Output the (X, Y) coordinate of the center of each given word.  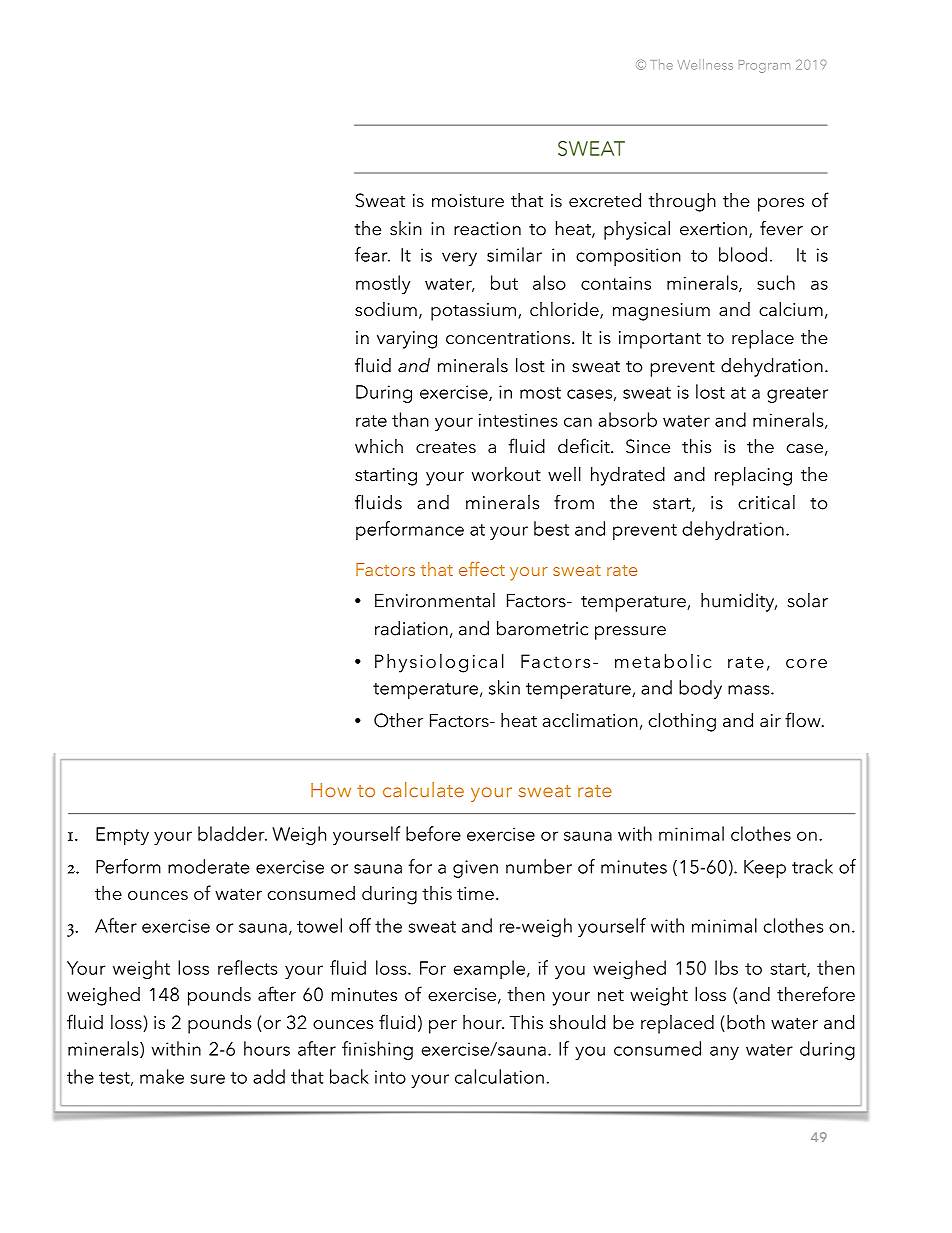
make (162, 1076)
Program (764, 66)
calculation (499, 1076)
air (770, 721)
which (379, 446)
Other (398, 720)
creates (446, 448)
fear (372, 254)
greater (797, 395)
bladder (232, 833)
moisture (468, 201)
